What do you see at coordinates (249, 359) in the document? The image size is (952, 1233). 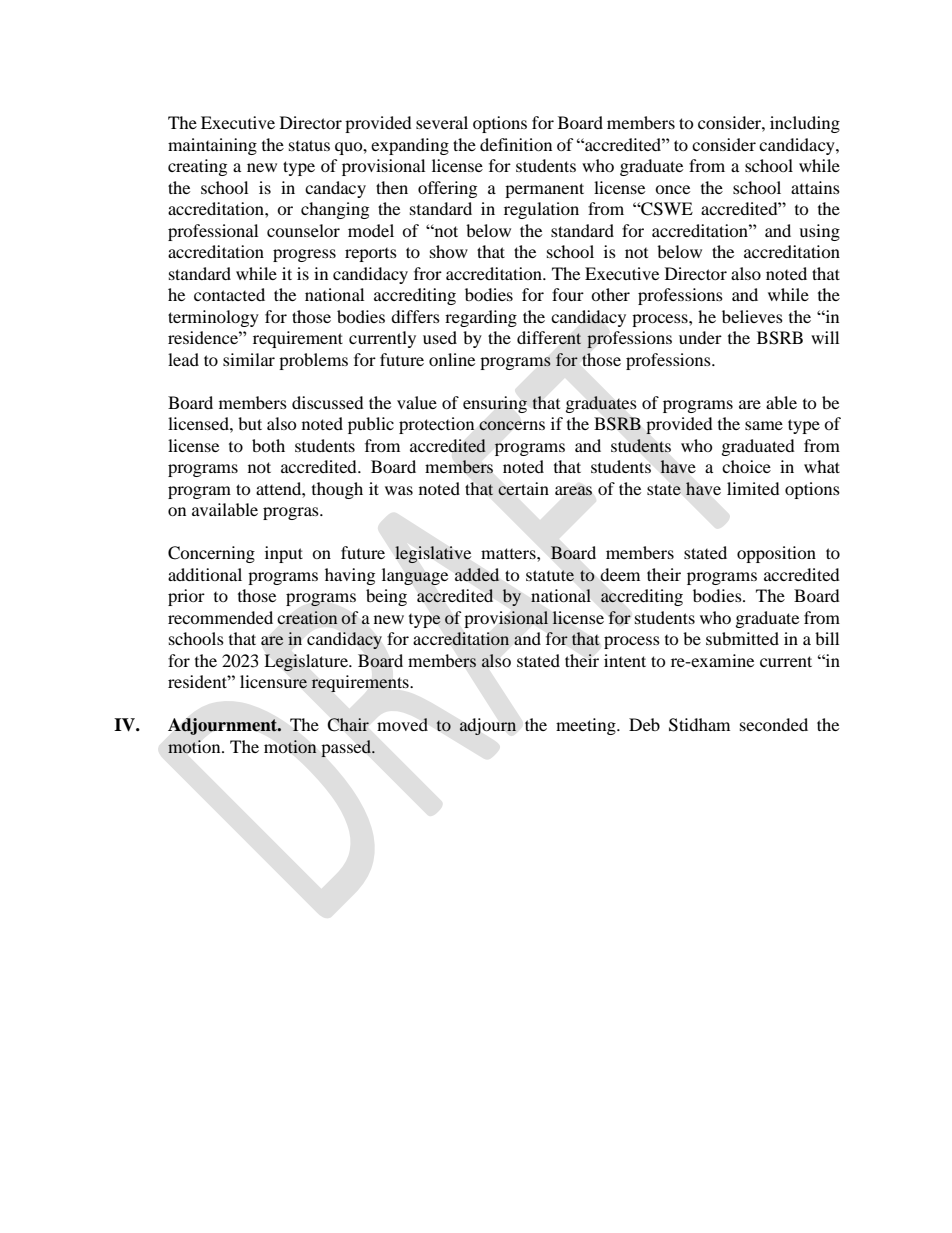 I see `similar` at bounding box center [249, 359].
